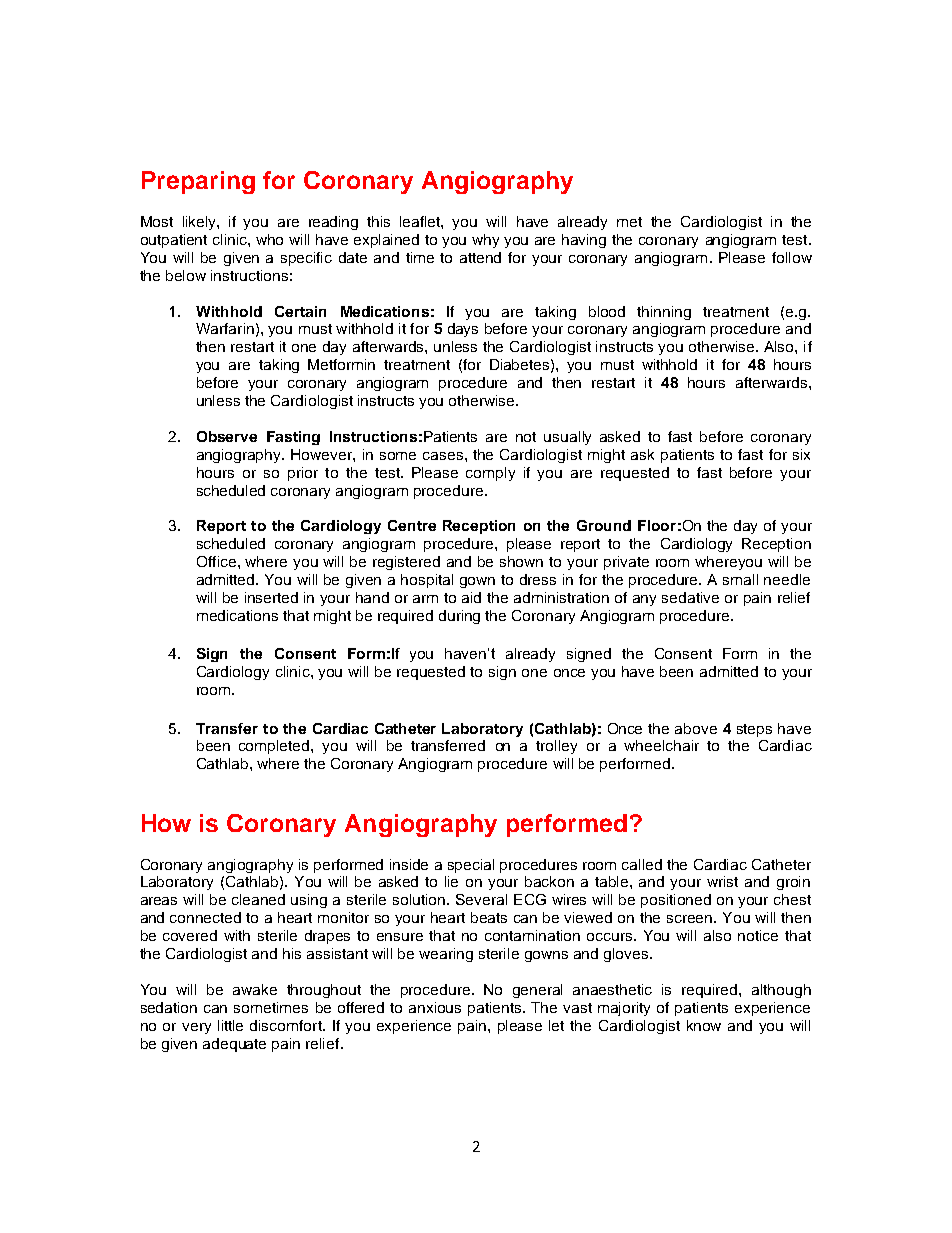 Image resolution: width=952 pixels, height=1233 pixels. Describe the element at coordinates (435, 1007) in the screenshot. I see `anxious` at that location.
